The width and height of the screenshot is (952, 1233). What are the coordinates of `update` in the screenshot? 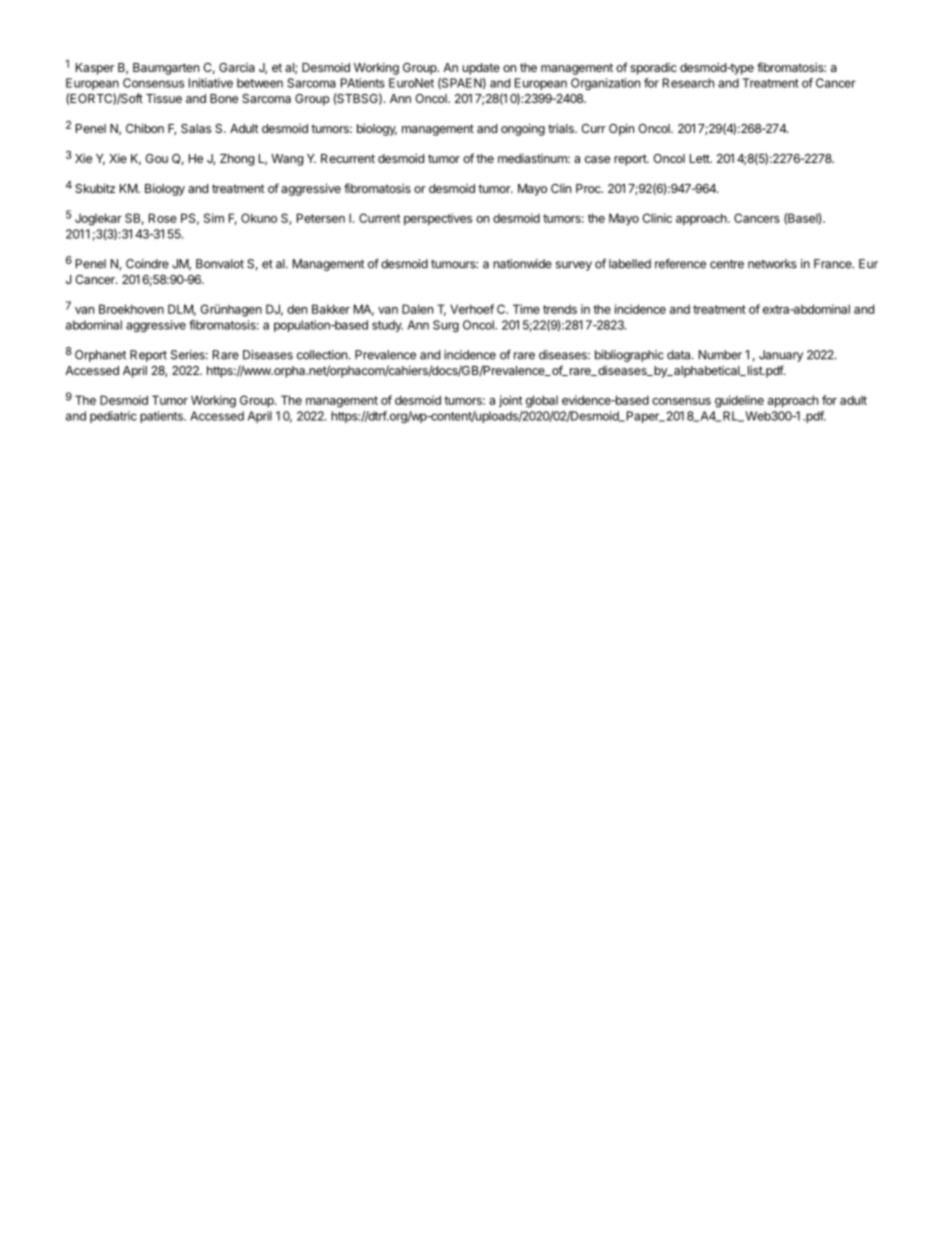 It's located at (481, 69).
